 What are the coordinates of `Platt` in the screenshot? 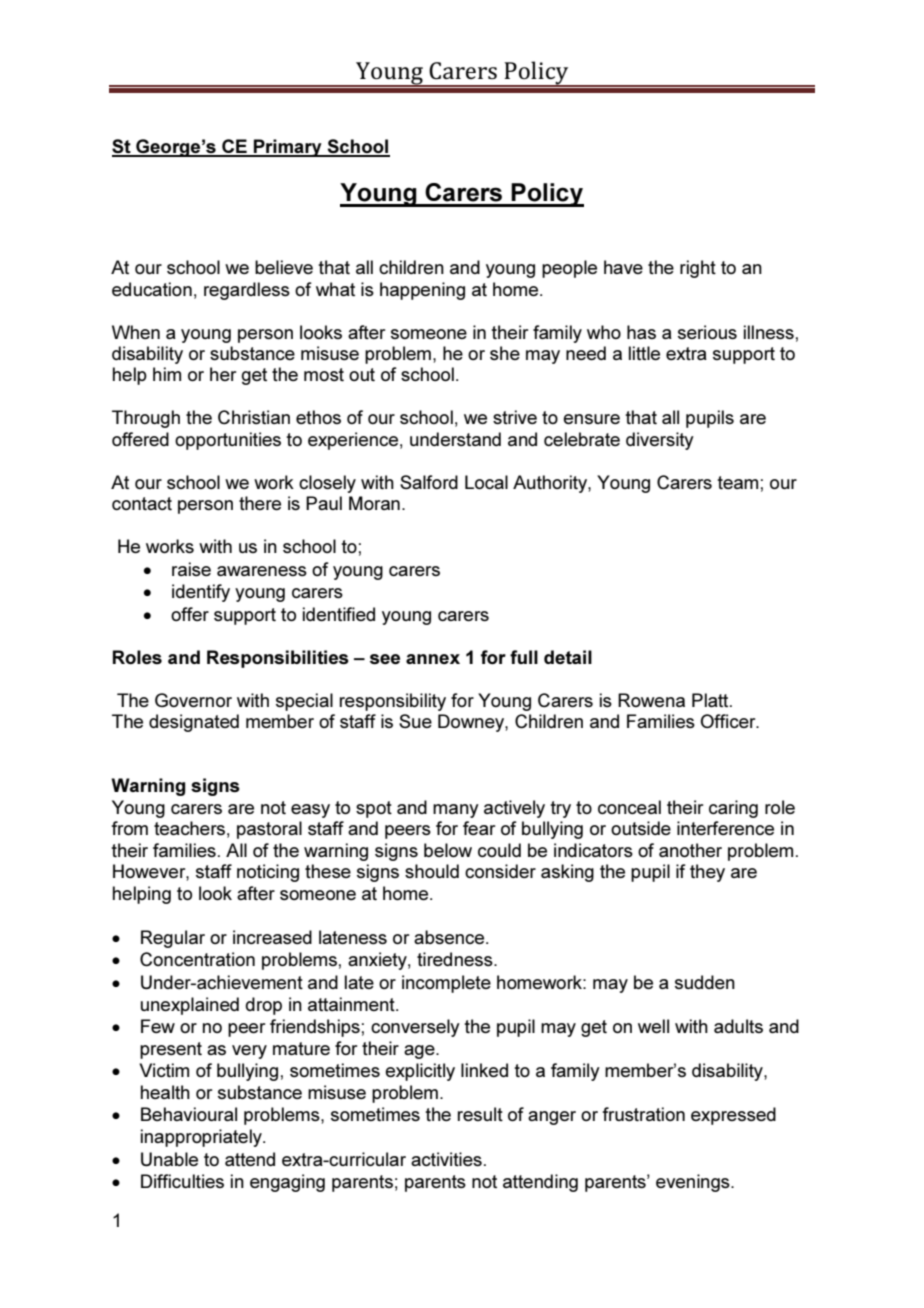 It's located at (711, 700).
